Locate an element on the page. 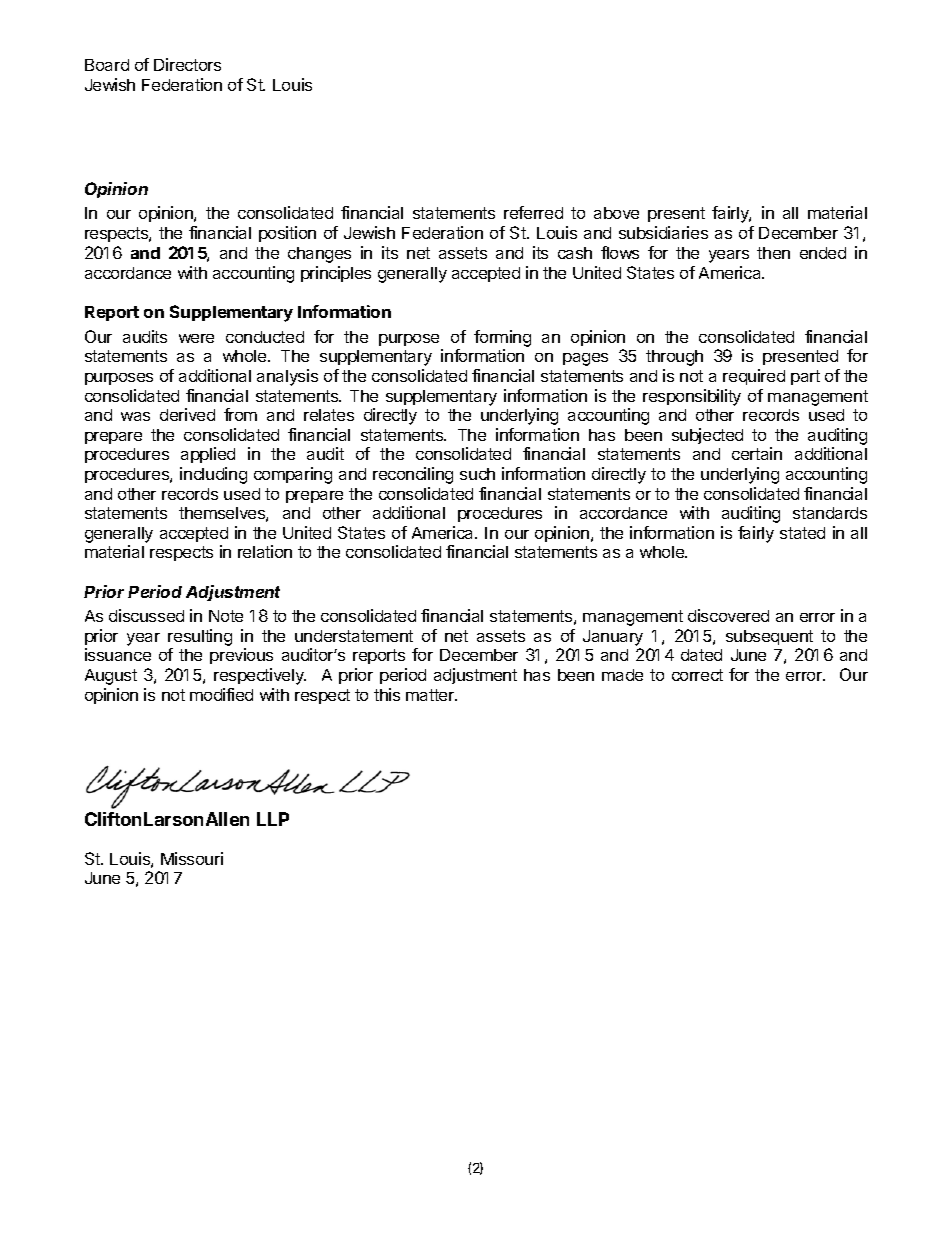 This document has height=1233, width=952. Missouri is located at coordinates (192, 858).
